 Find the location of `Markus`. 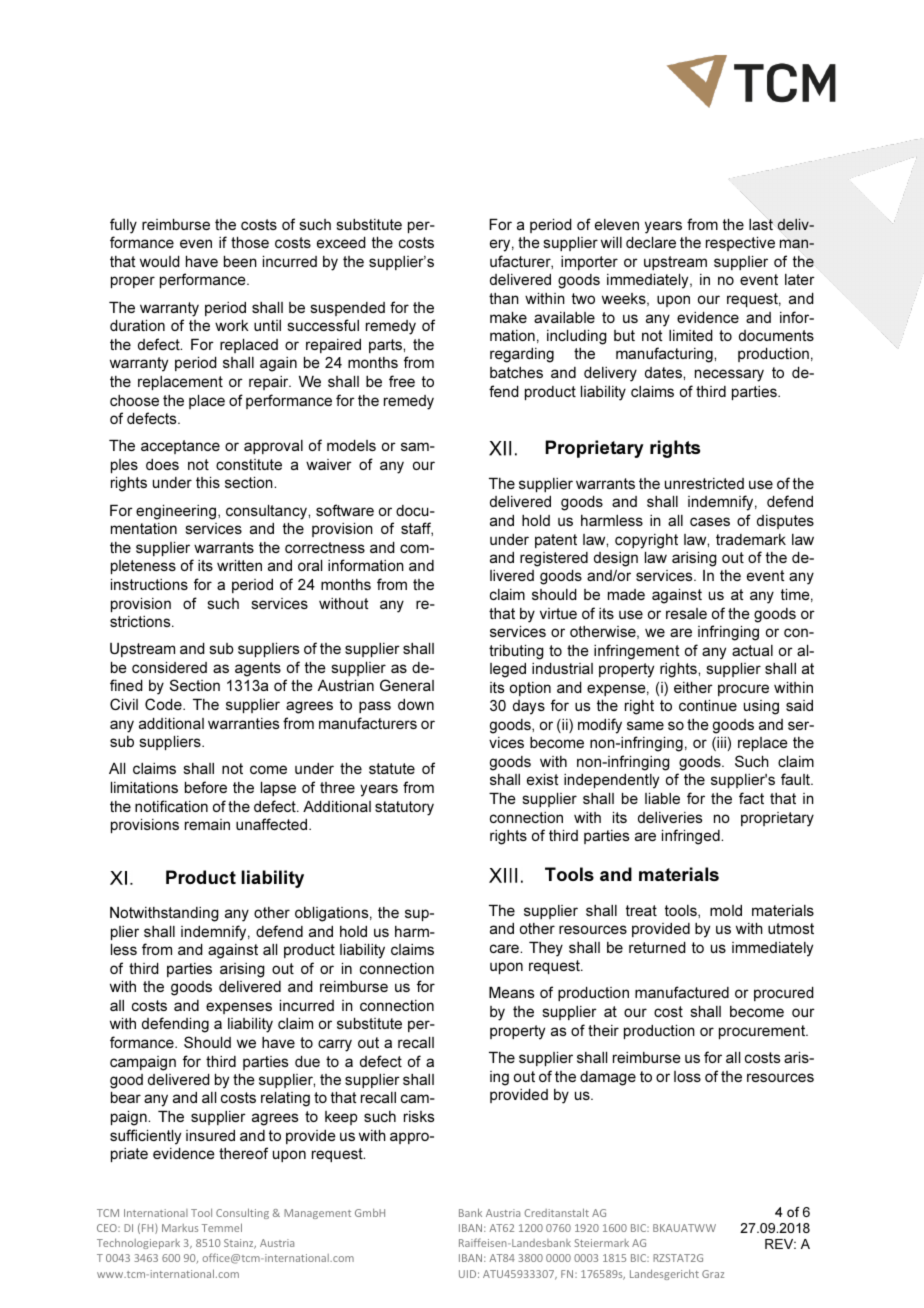

Markus is located at coordinates (180, 1228).
